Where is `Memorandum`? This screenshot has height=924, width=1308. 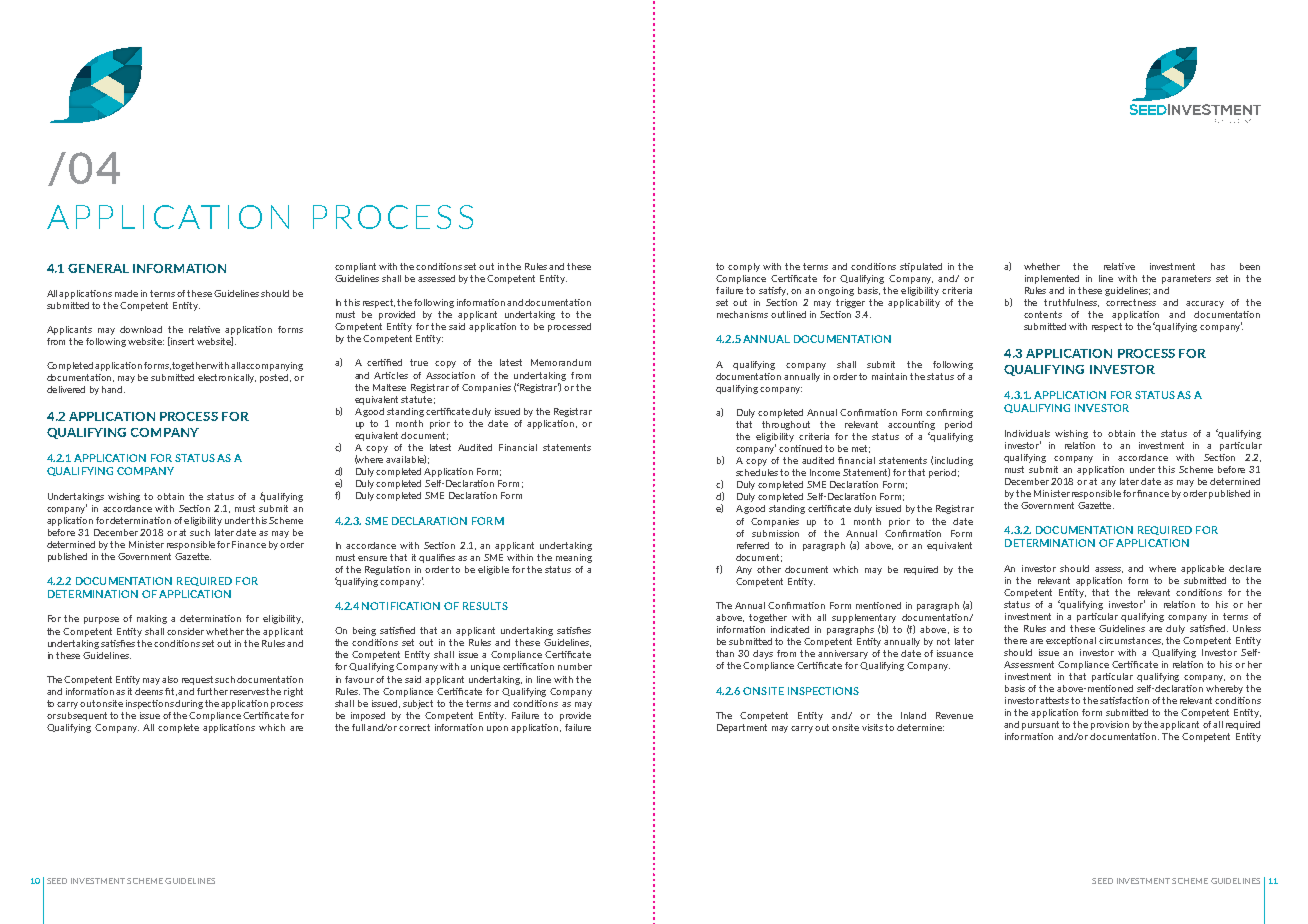
Memorandum is located at coordinates (561, 362).
